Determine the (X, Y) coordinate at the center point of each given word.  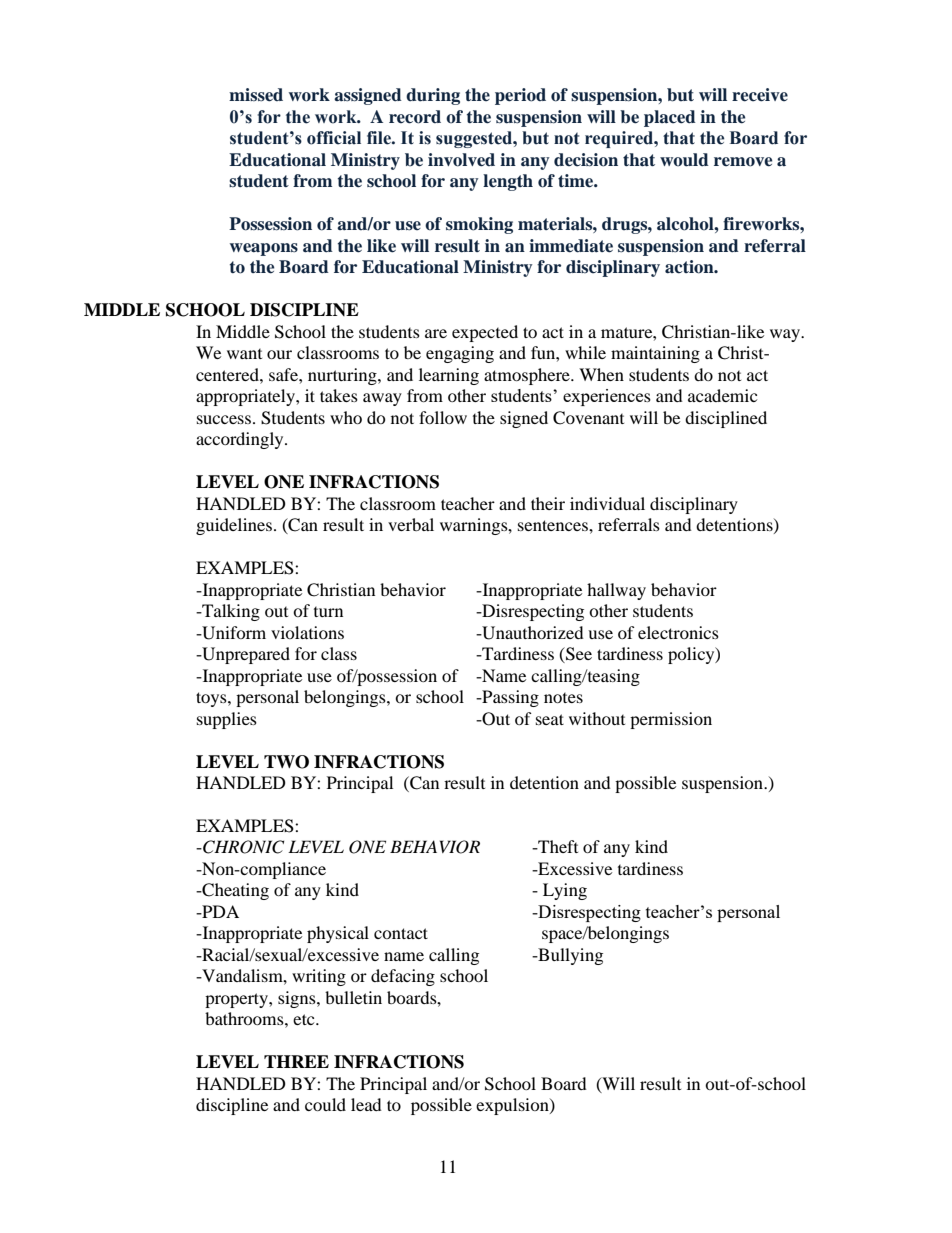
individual (607, 503)
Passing (509, 698)
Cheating (234, 891)
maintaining (655, 354)
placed (670, 118)
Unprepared (245, 655)
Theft (557, 846)
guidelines (234, 526)
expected (485, 333)
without (597, 718)
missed (256, 95)
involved (461, 160)
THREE (296, 1061)
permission (671, 720)
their (548, 503)
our (279, 354)
